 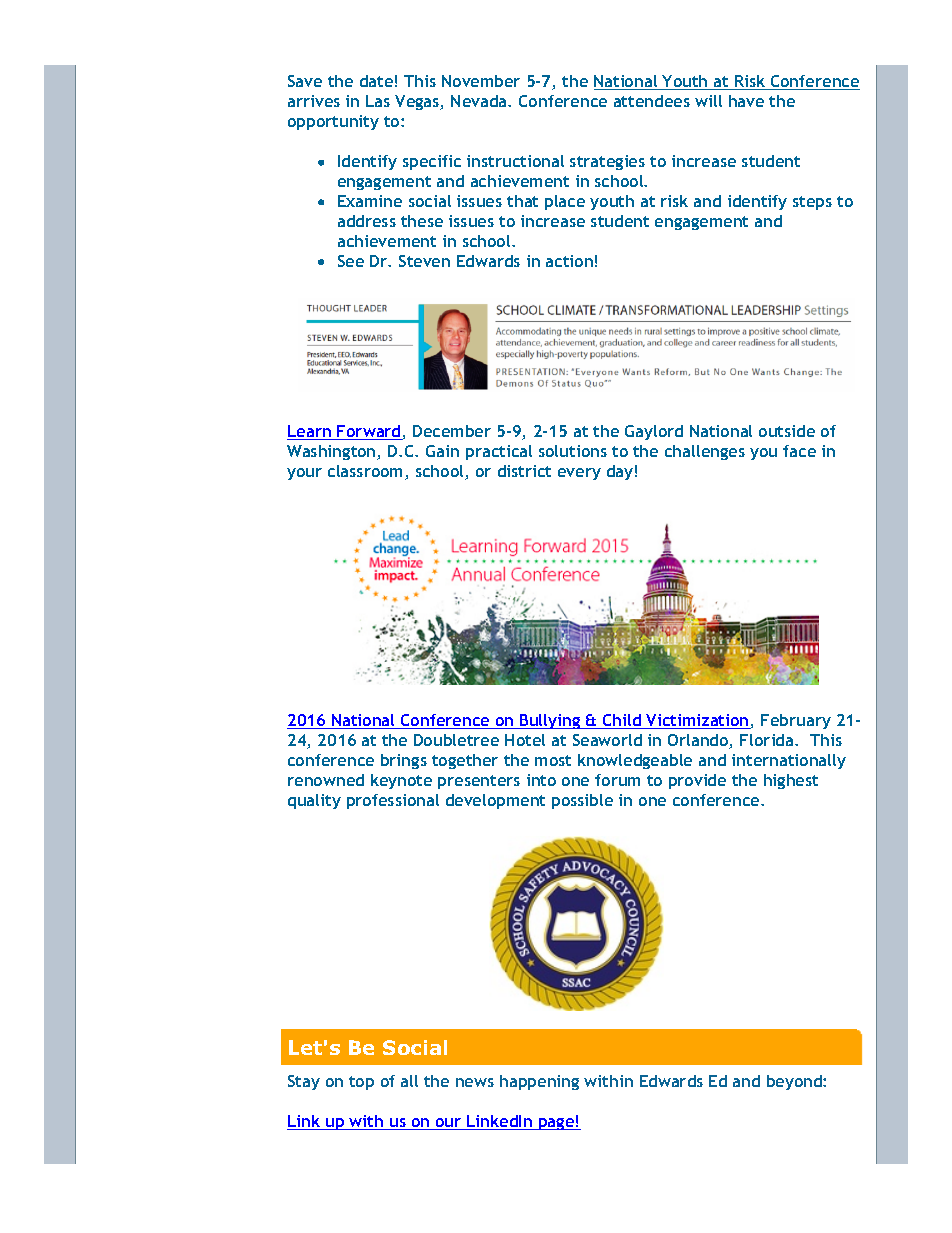 What do you see at coordinates (705, 452) in the page?
I see `challenges` at bounding box center [705, 452].
